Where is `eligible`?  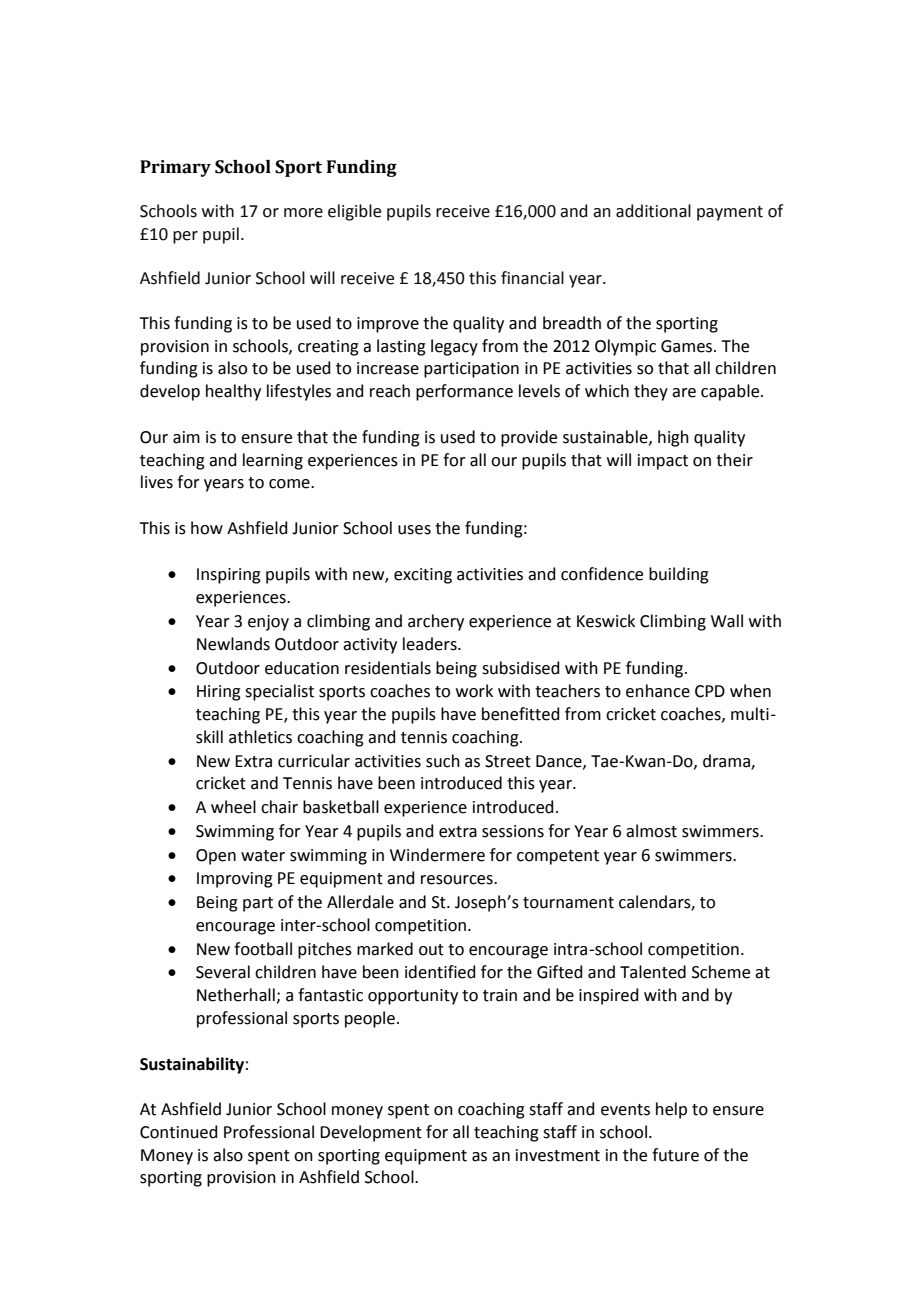
eligible is located at coordinates (354, 212).
